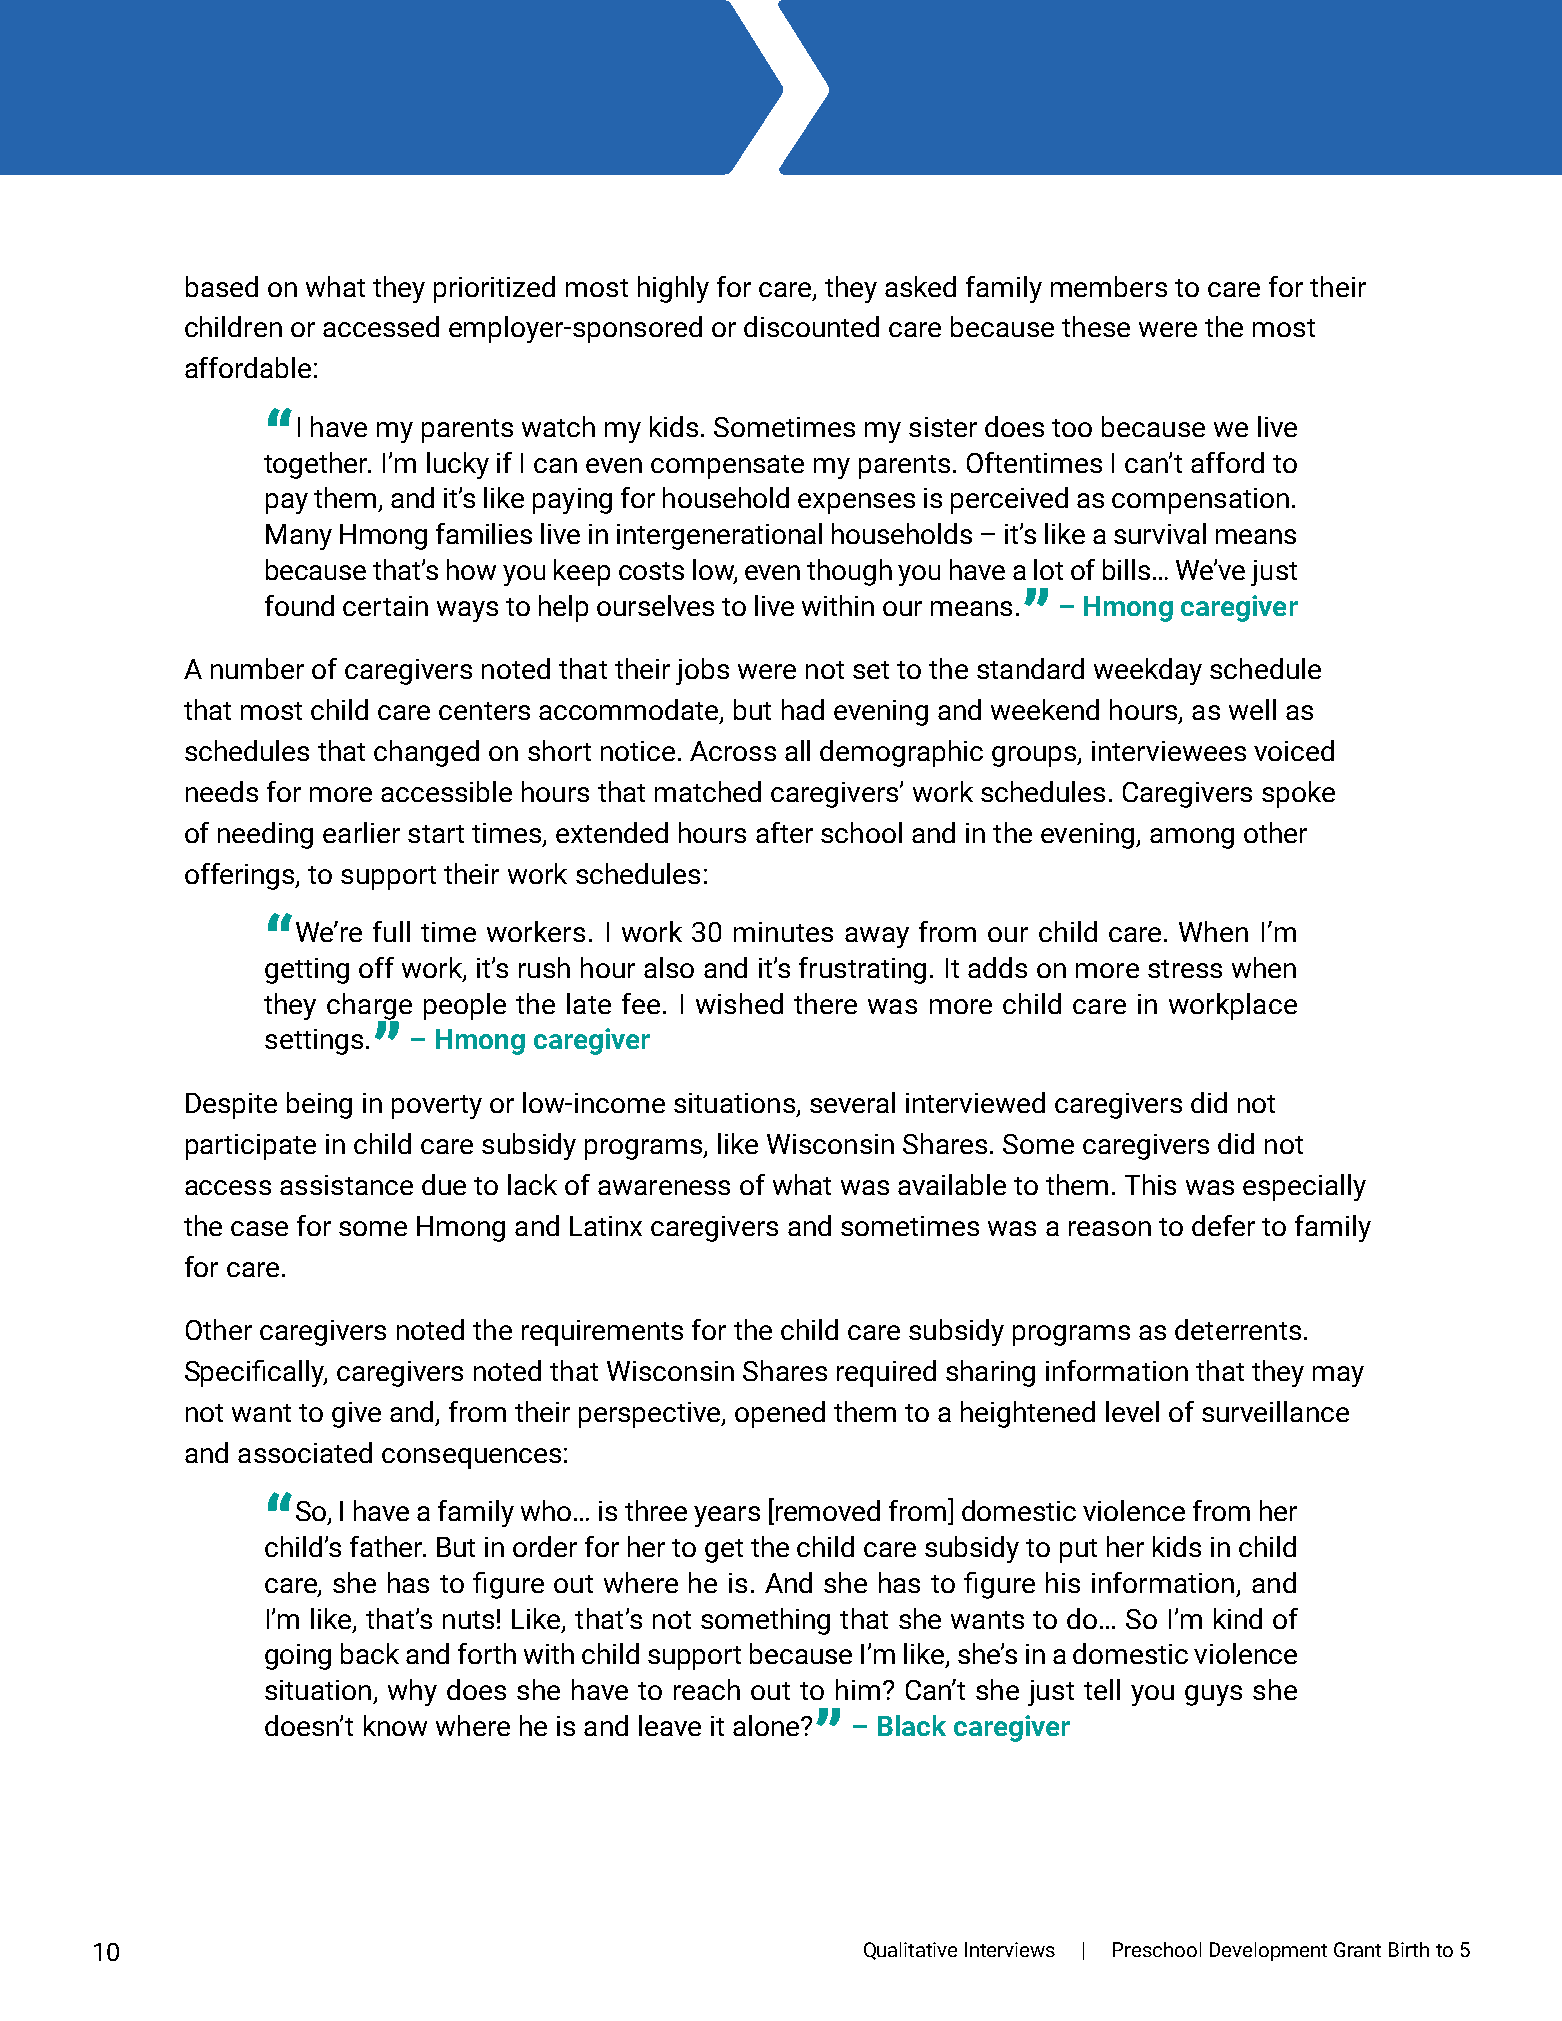 This screenshot has height=2021, width=1562. What do you see at coordinates (319, 1105) in the screenshot?
I see `being` at bounding box center [319, 1105].
